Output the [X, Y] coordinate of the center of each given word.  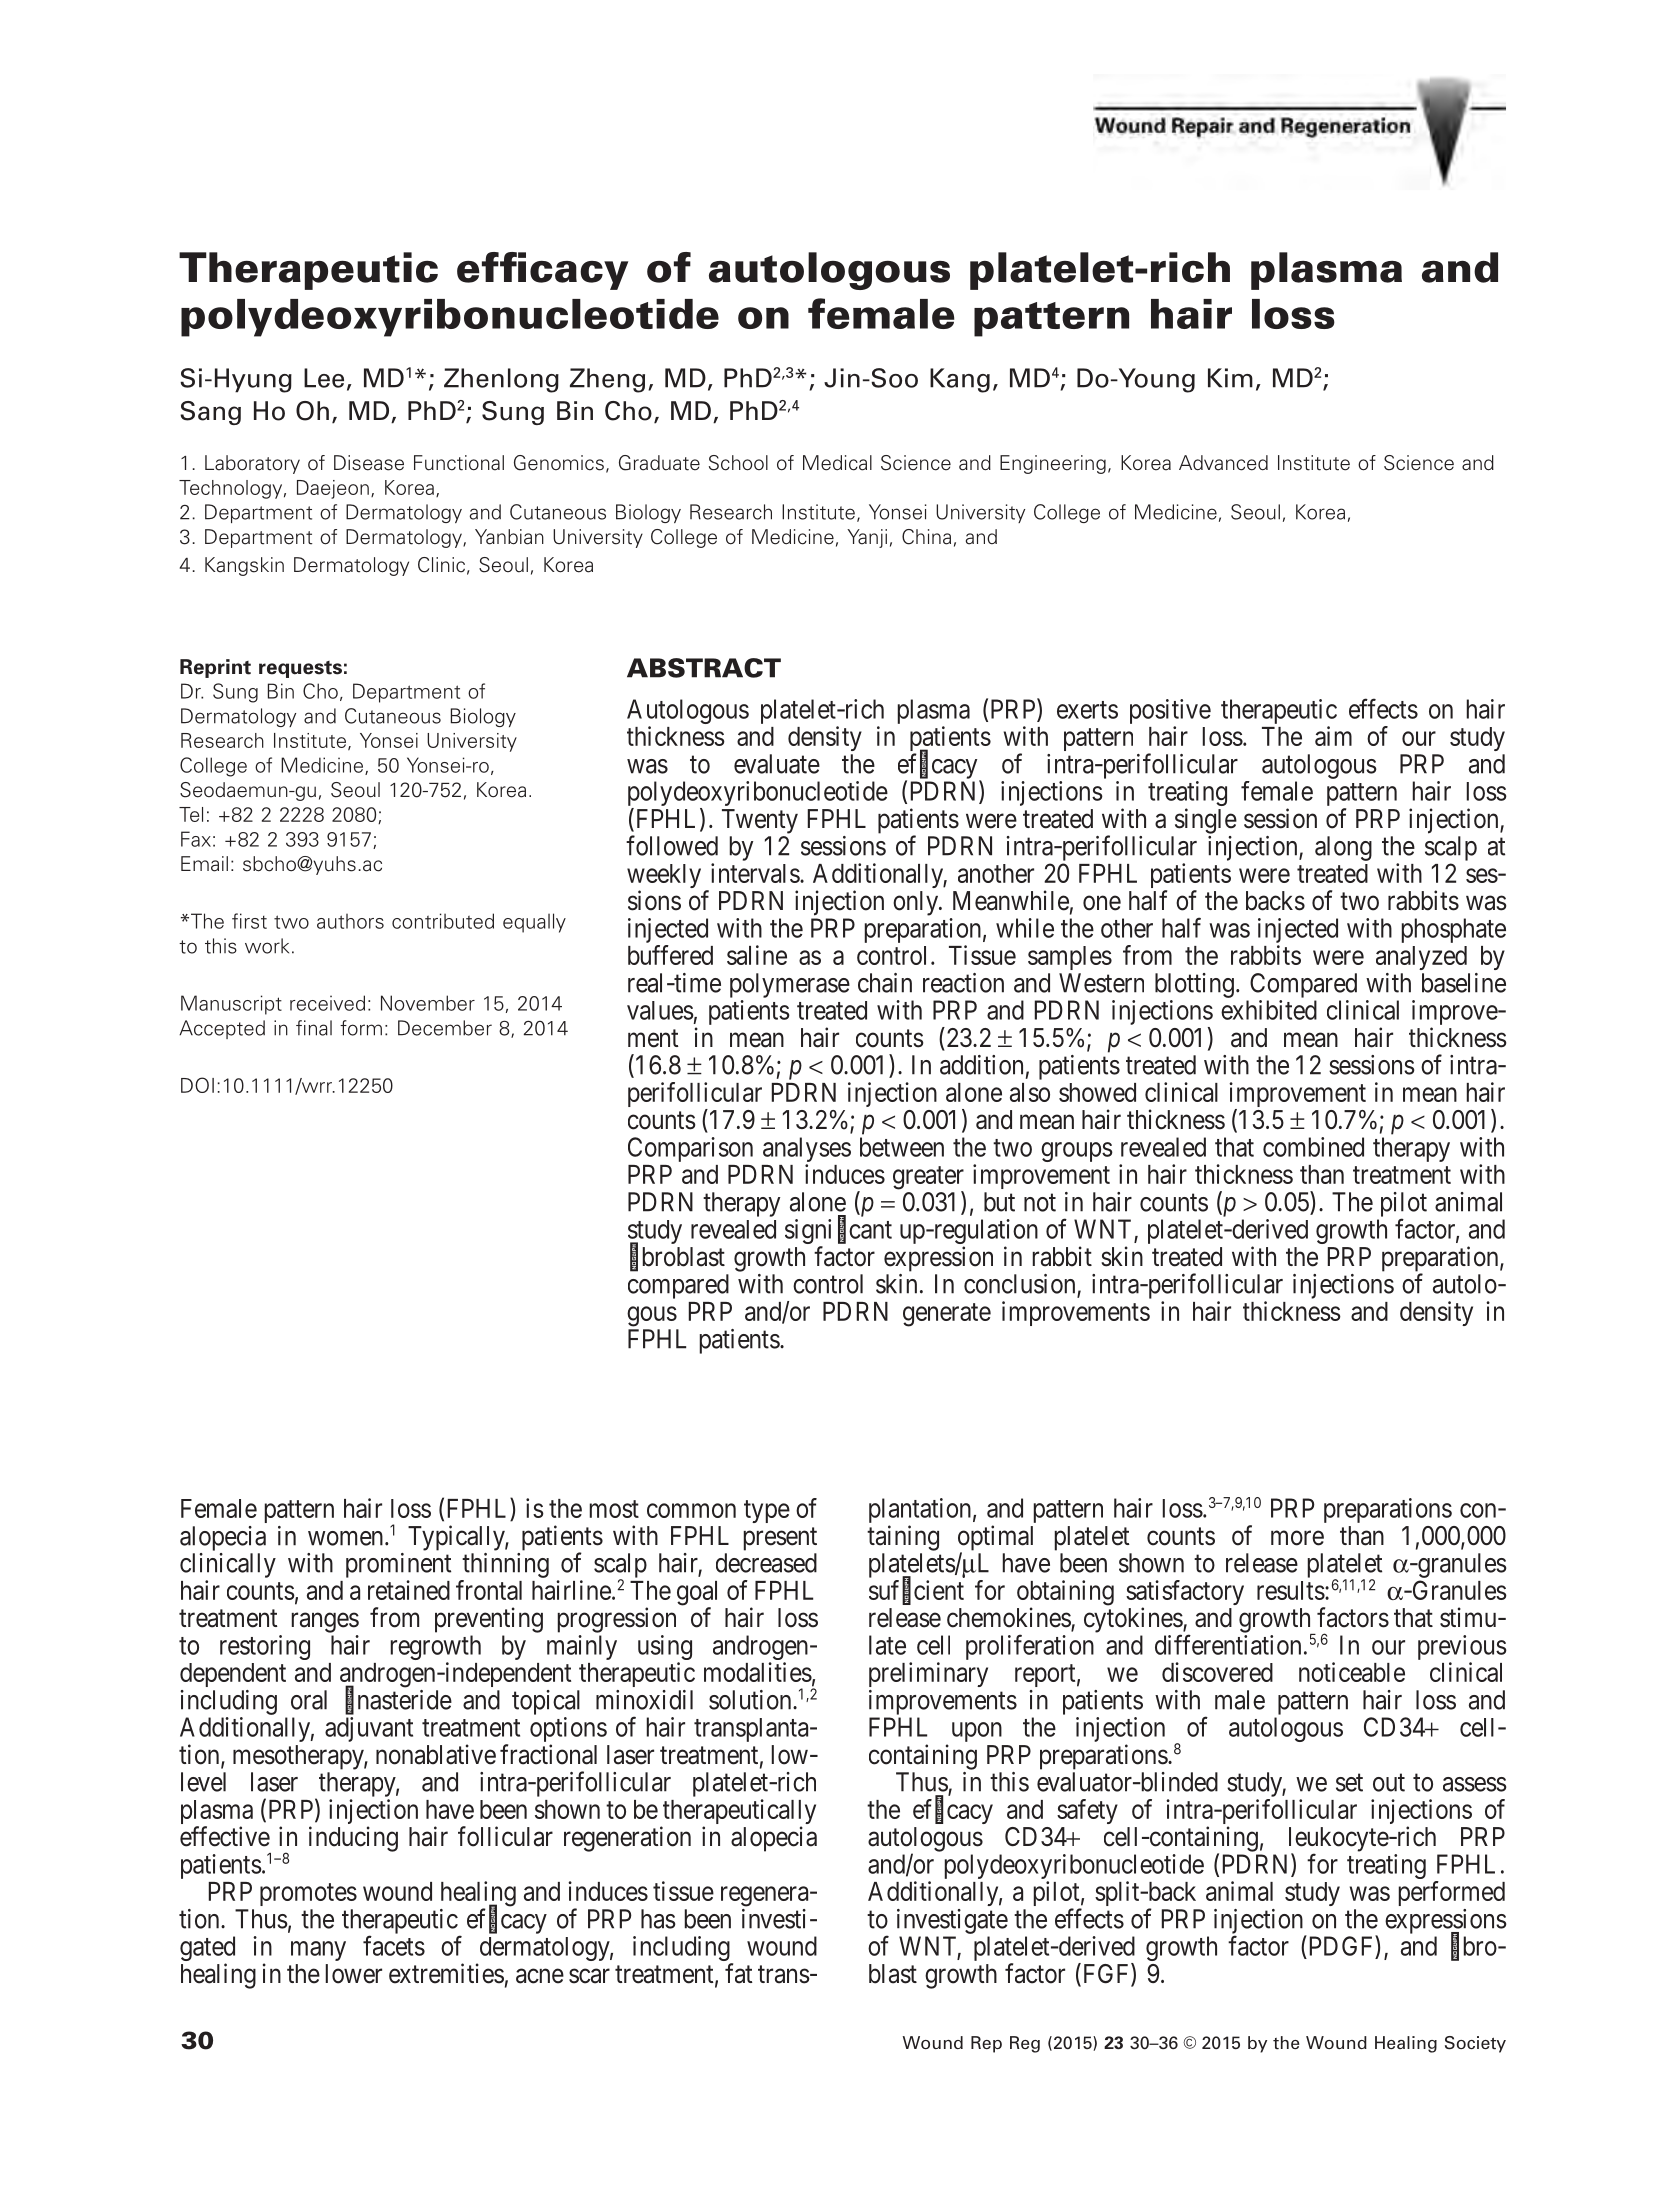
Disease [369, 463]
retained [409, 1590]
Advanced [1223, 463]
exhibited [1269, 1010]
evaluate [777, 764]
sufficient [916, 1591]
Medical [837, 463]
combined [1313, 1147]
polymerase [790, 985]
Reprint [215, 668]
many [318, 1951]
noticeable [1352, 1672]
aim [1333, 736]
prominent [398, 1565]
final [314, 1028]
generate [947, 1315]
